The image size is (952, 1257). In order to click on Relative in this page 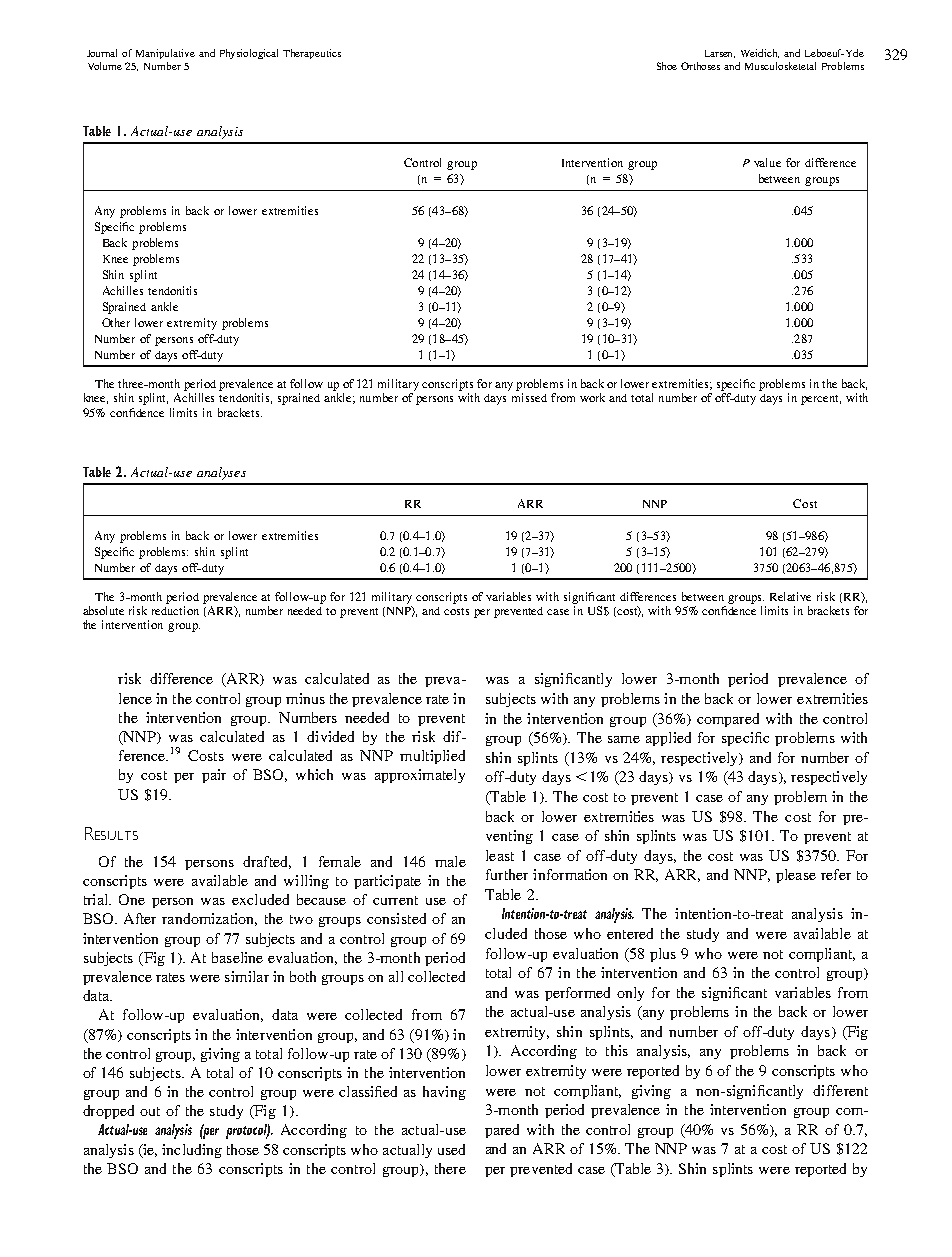, I will do `click(790, 596)`.
